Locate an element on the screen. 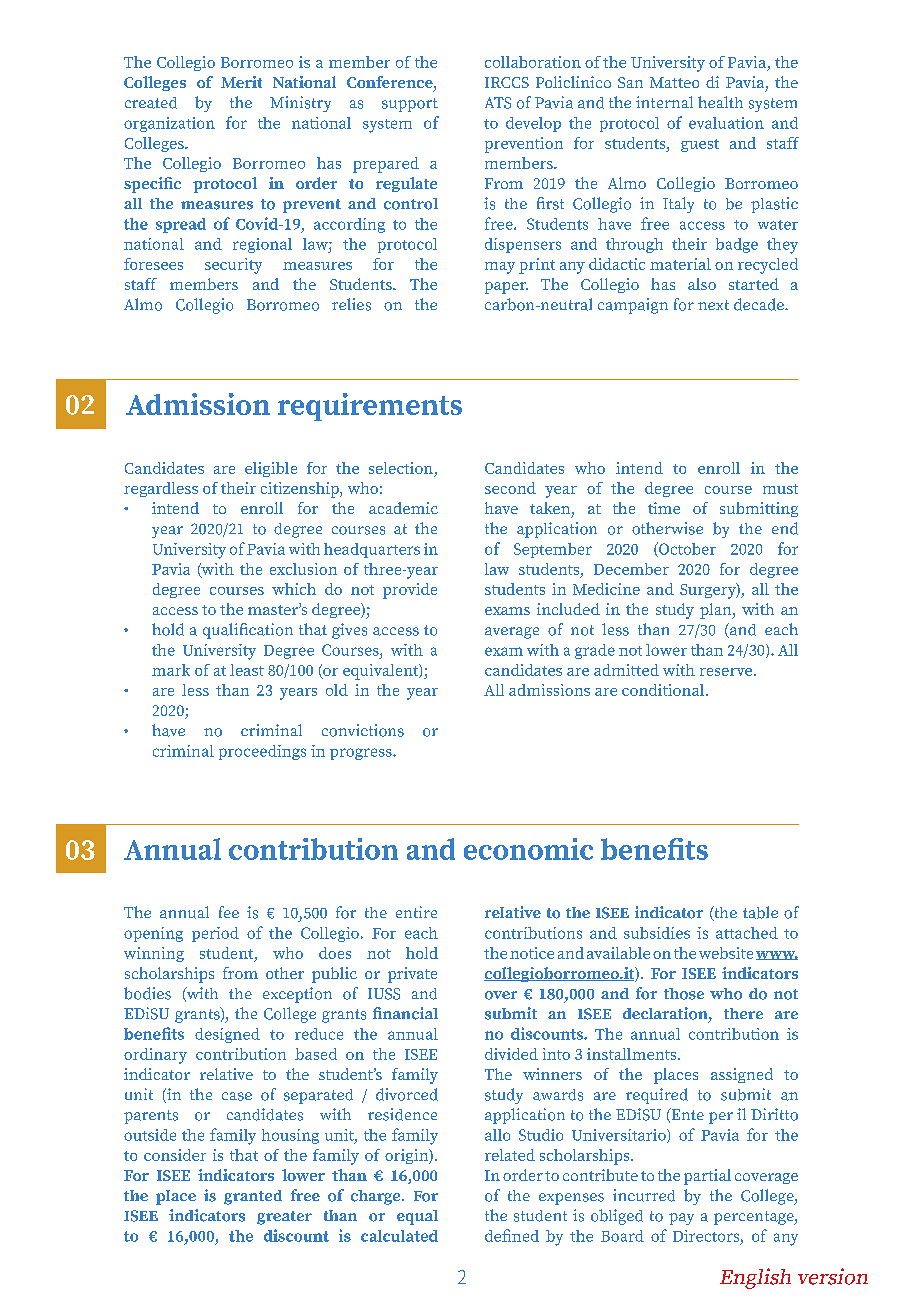 This screenshot has height=1308, width=924. qualification is located at coordinates (248, 631).
